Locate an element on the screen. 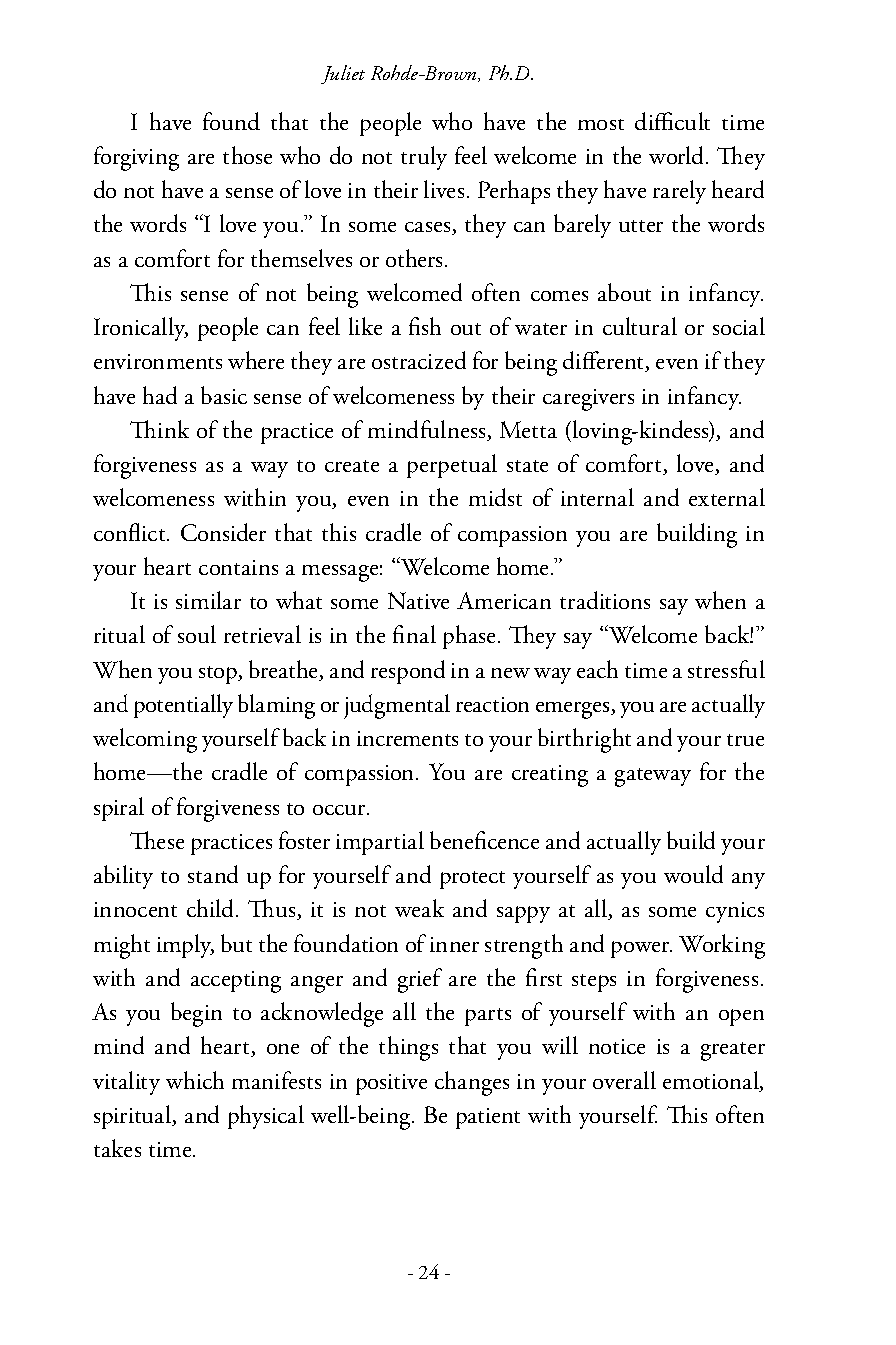 The height and width of the screenshot is (1345, 896). changes is located at coordinates (472, 1083).
